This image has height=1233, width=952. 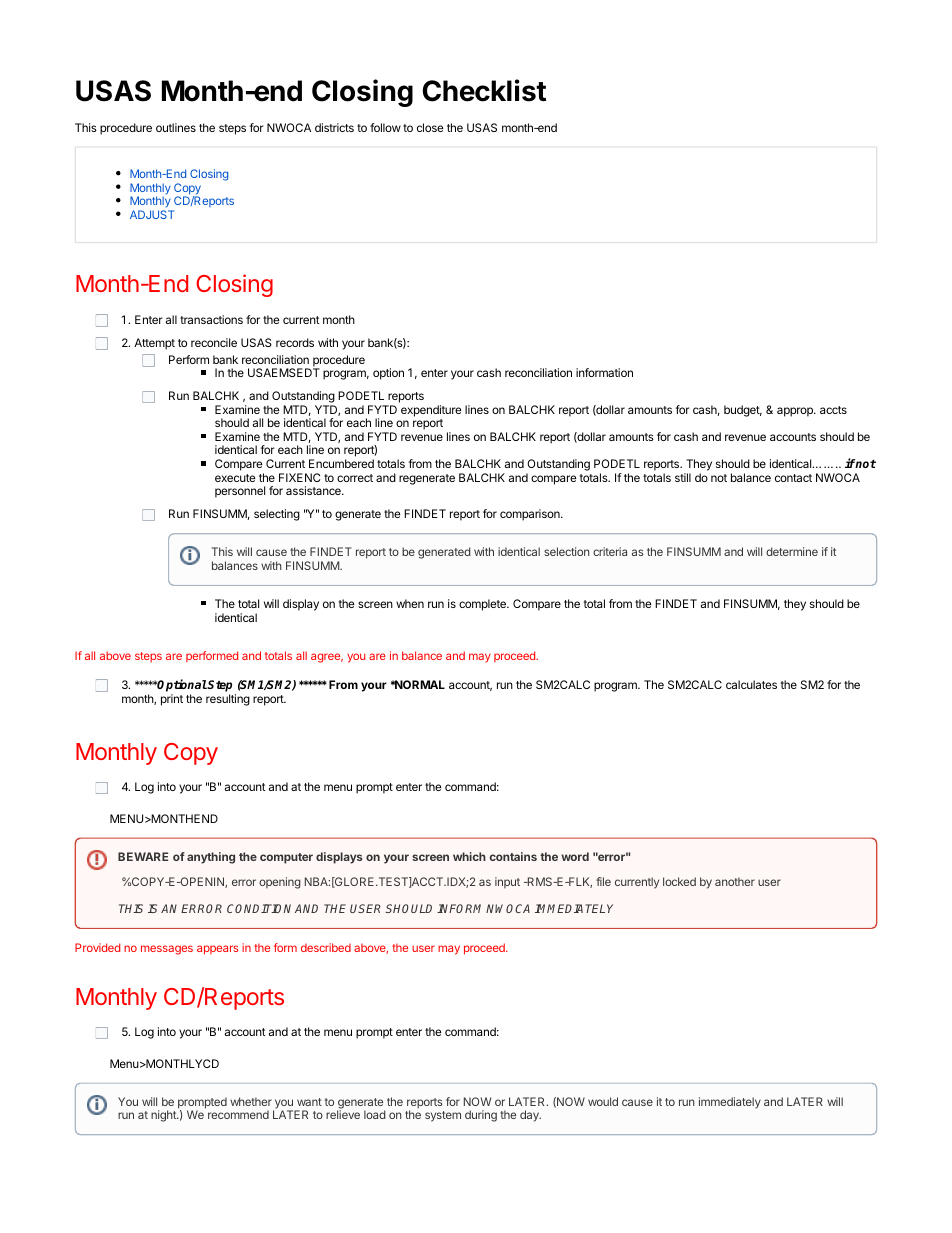 I want to click on when, so click(x=410, y=603).
